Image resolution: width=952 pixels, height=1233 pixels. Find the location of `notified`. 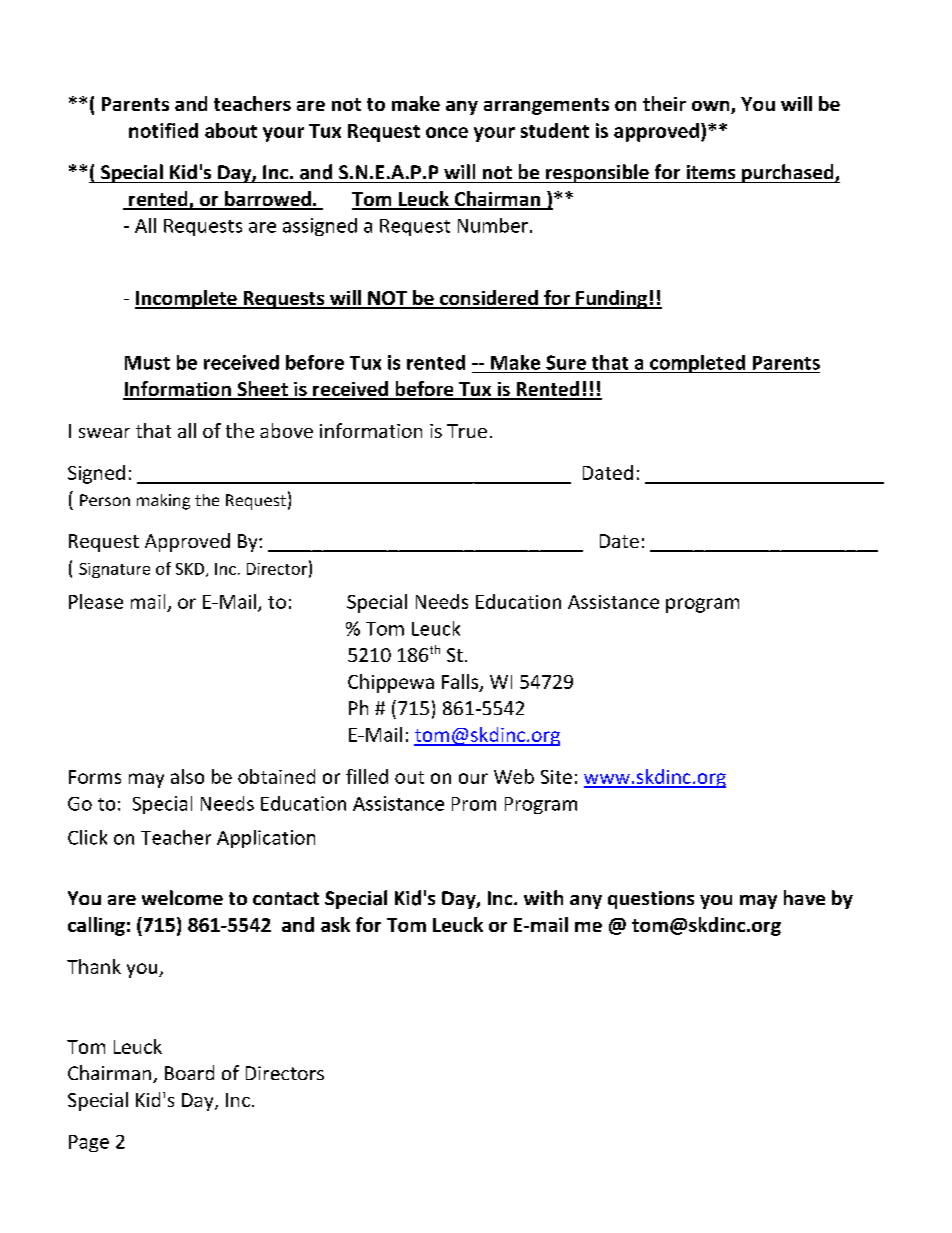

notified is located at coordinates (163, 130).
